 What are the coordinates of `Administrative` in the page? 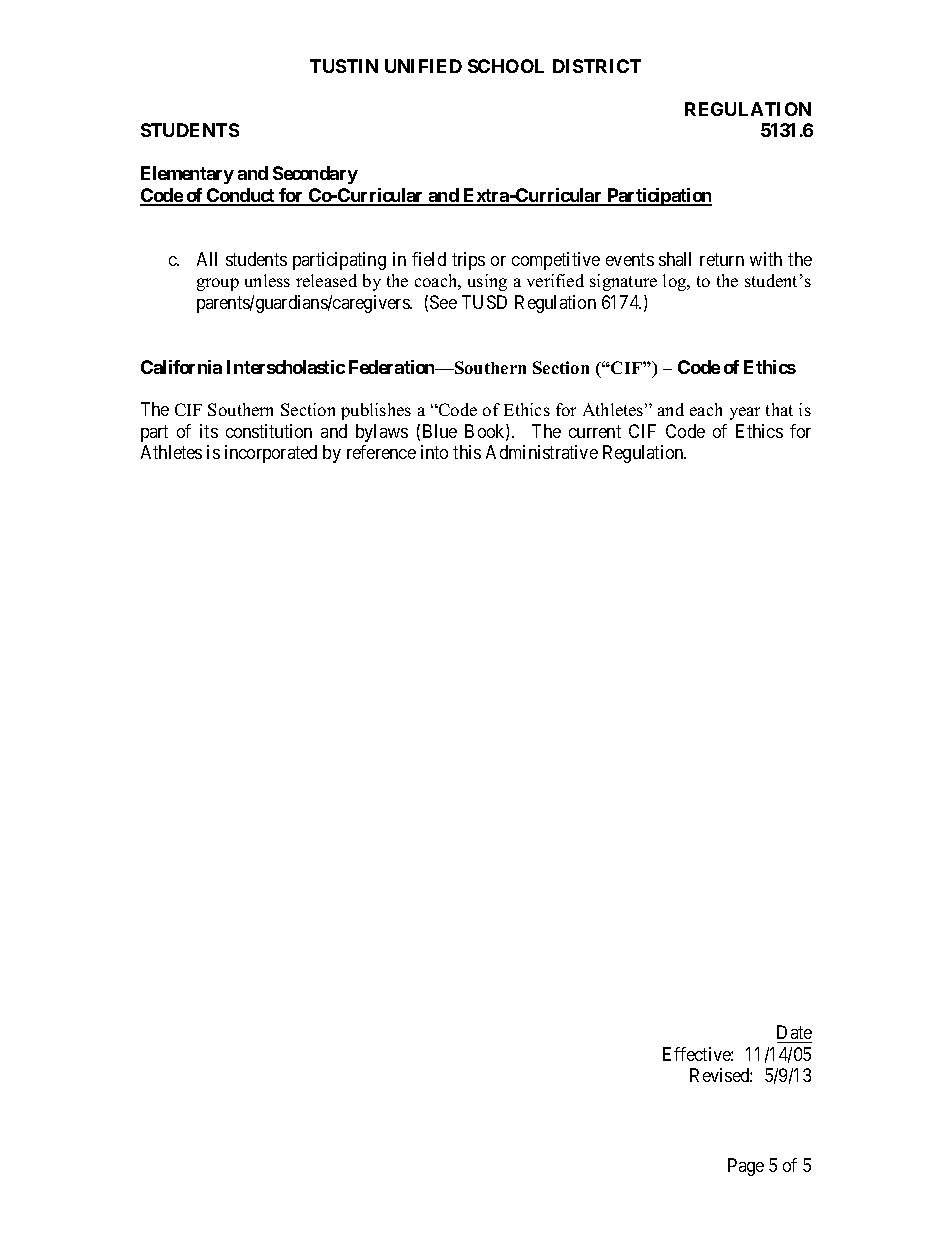 It's located at (542, 452).
